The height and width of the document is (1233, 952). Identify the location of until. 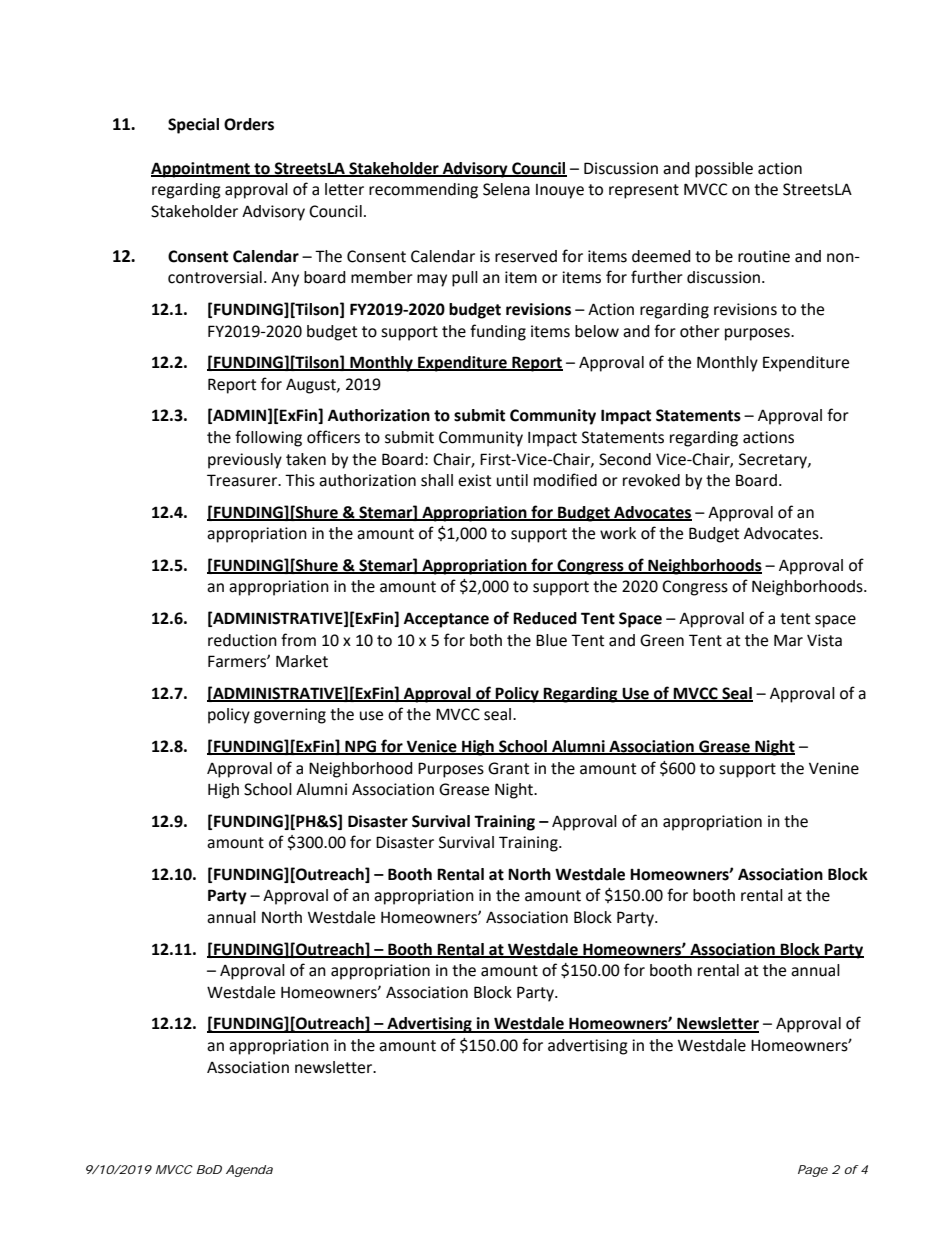
(512, 480).
